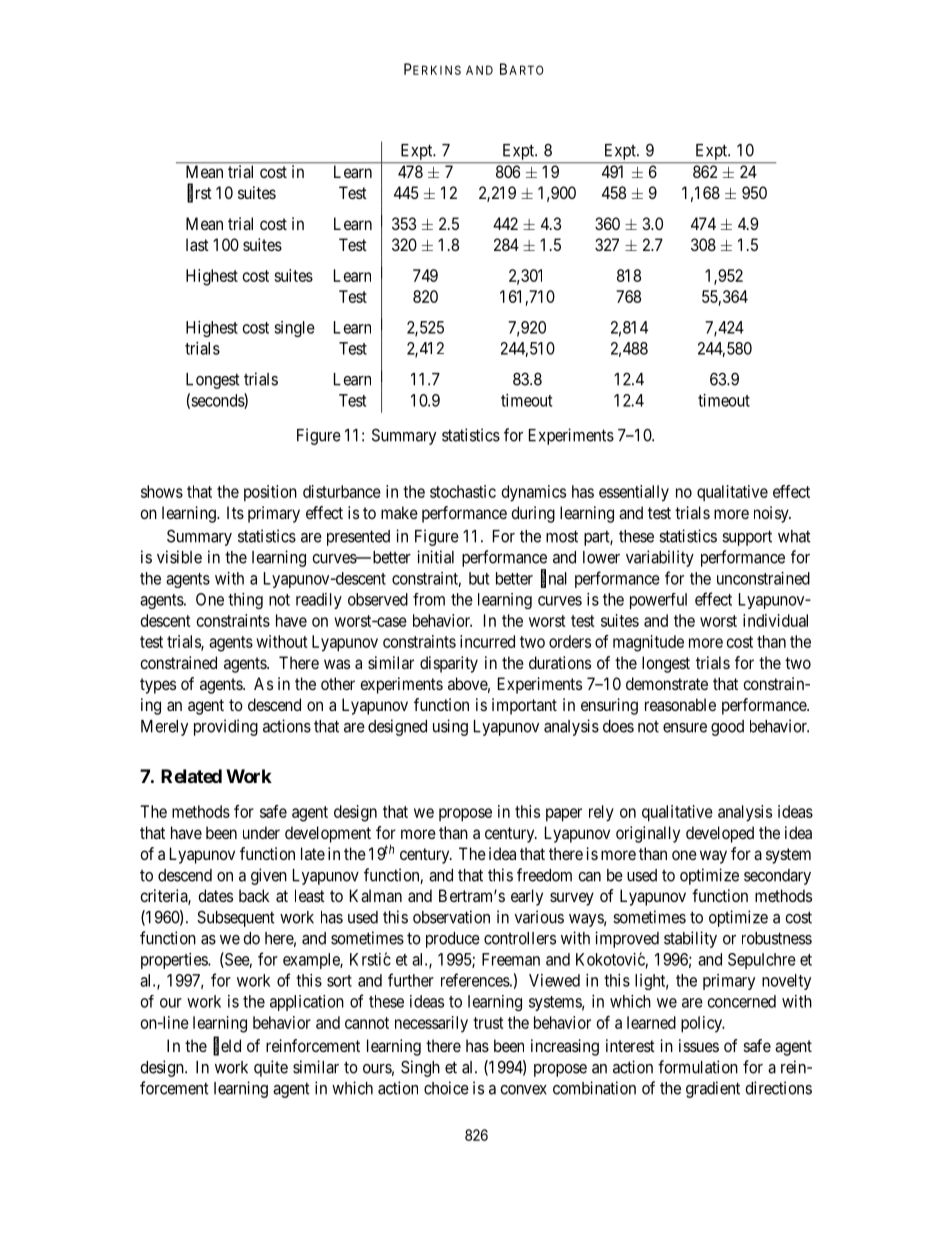 This screenshot has height=1233, width=952. What do you see at coordinates (775, 620) in the screenshot?
I see `individual` at bounding box center [775, 620].
